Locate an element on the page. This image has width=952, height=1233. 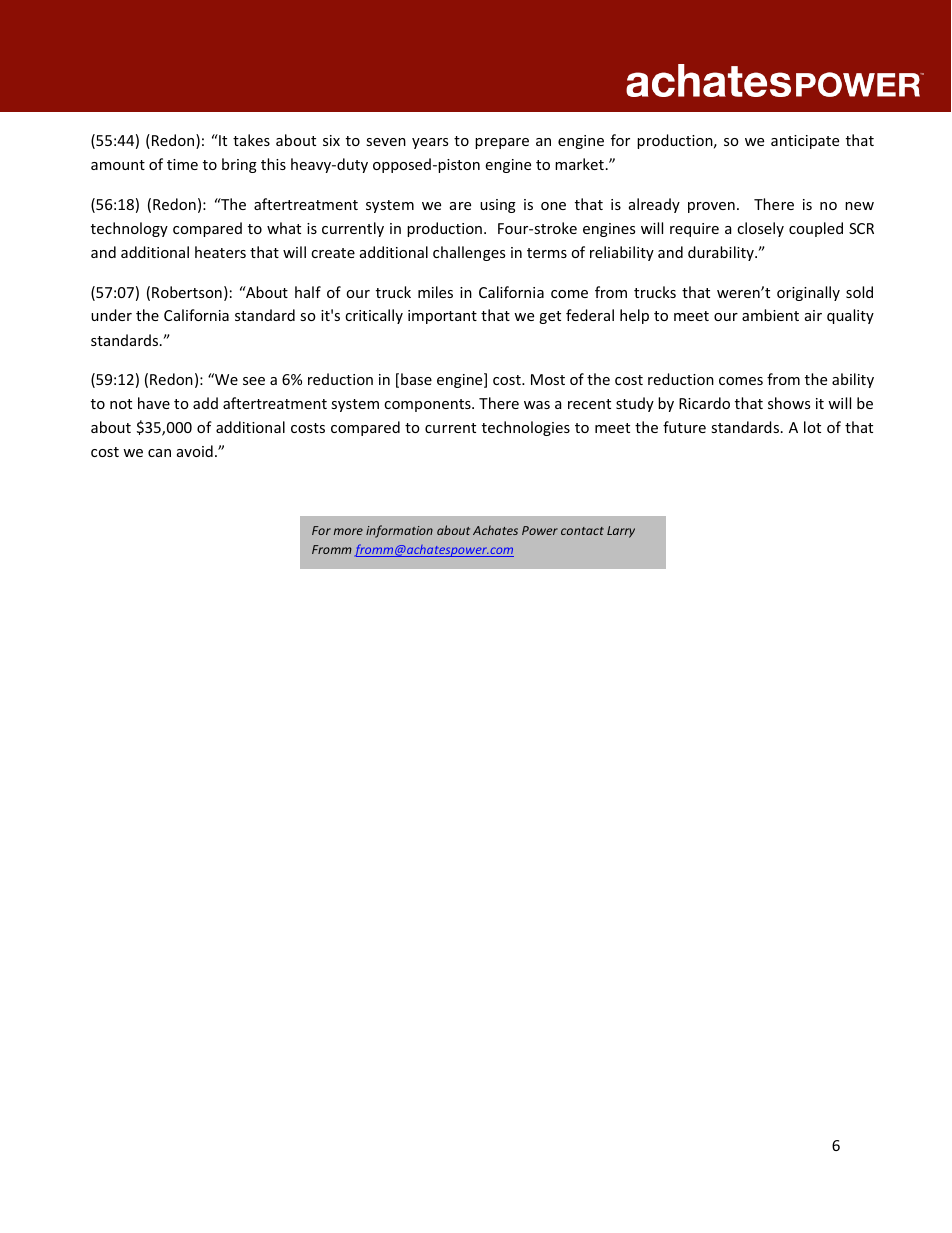
more is located at coordinates (348, 531).
